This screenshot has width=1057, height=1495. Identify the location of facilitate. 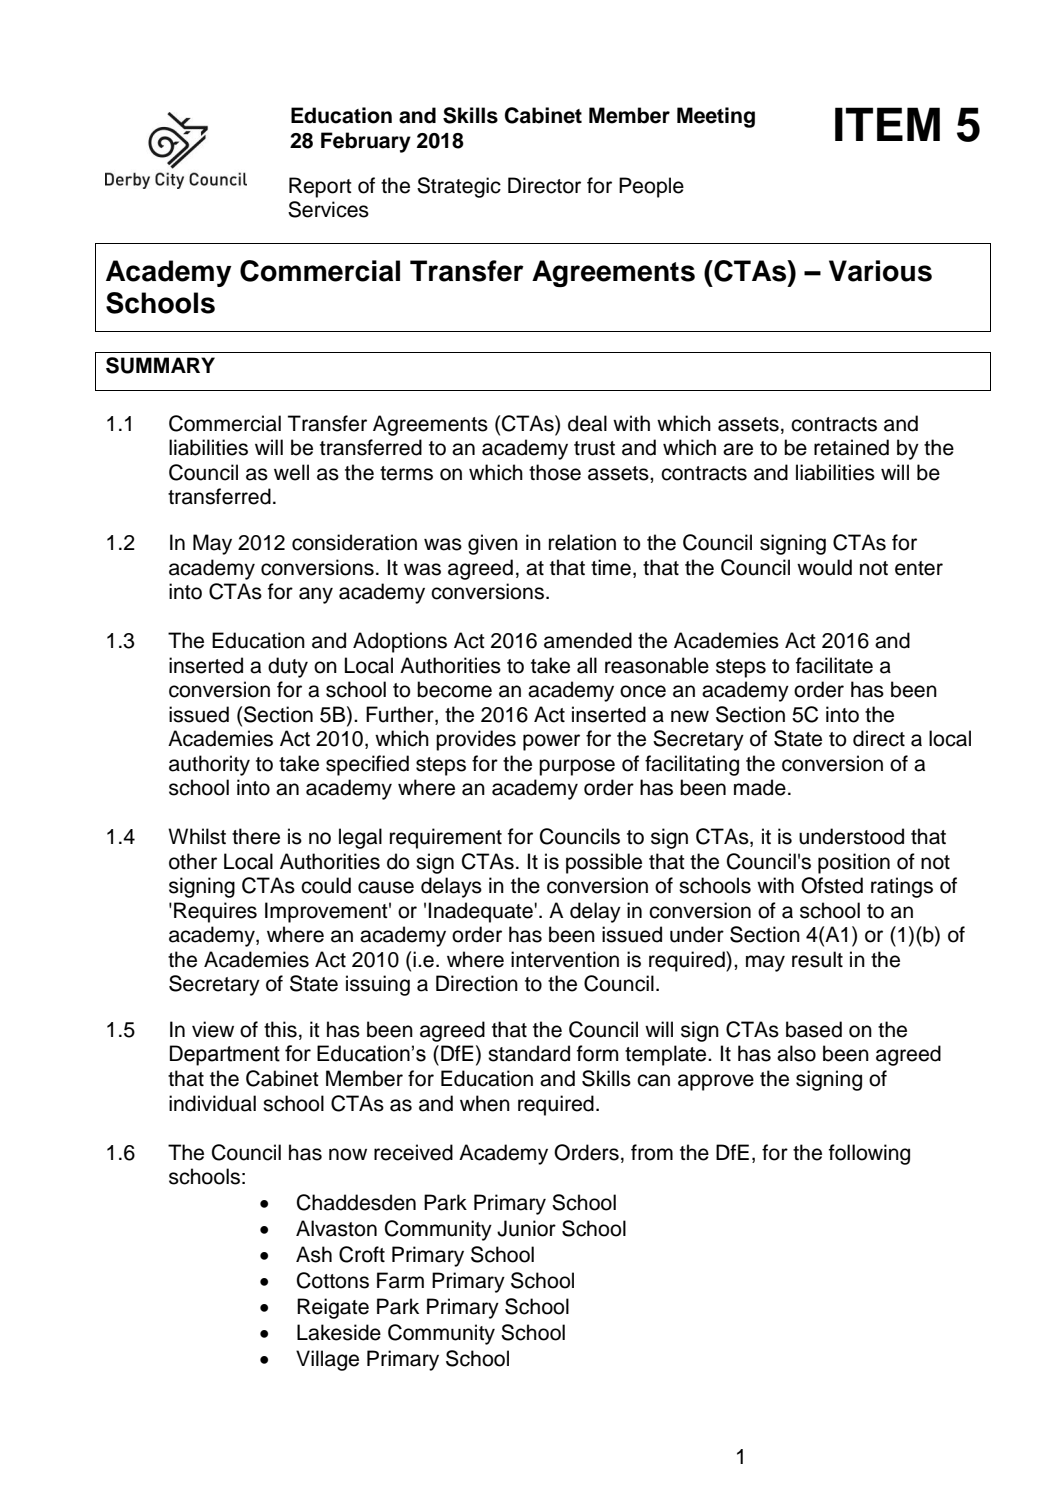
(834, 665).
